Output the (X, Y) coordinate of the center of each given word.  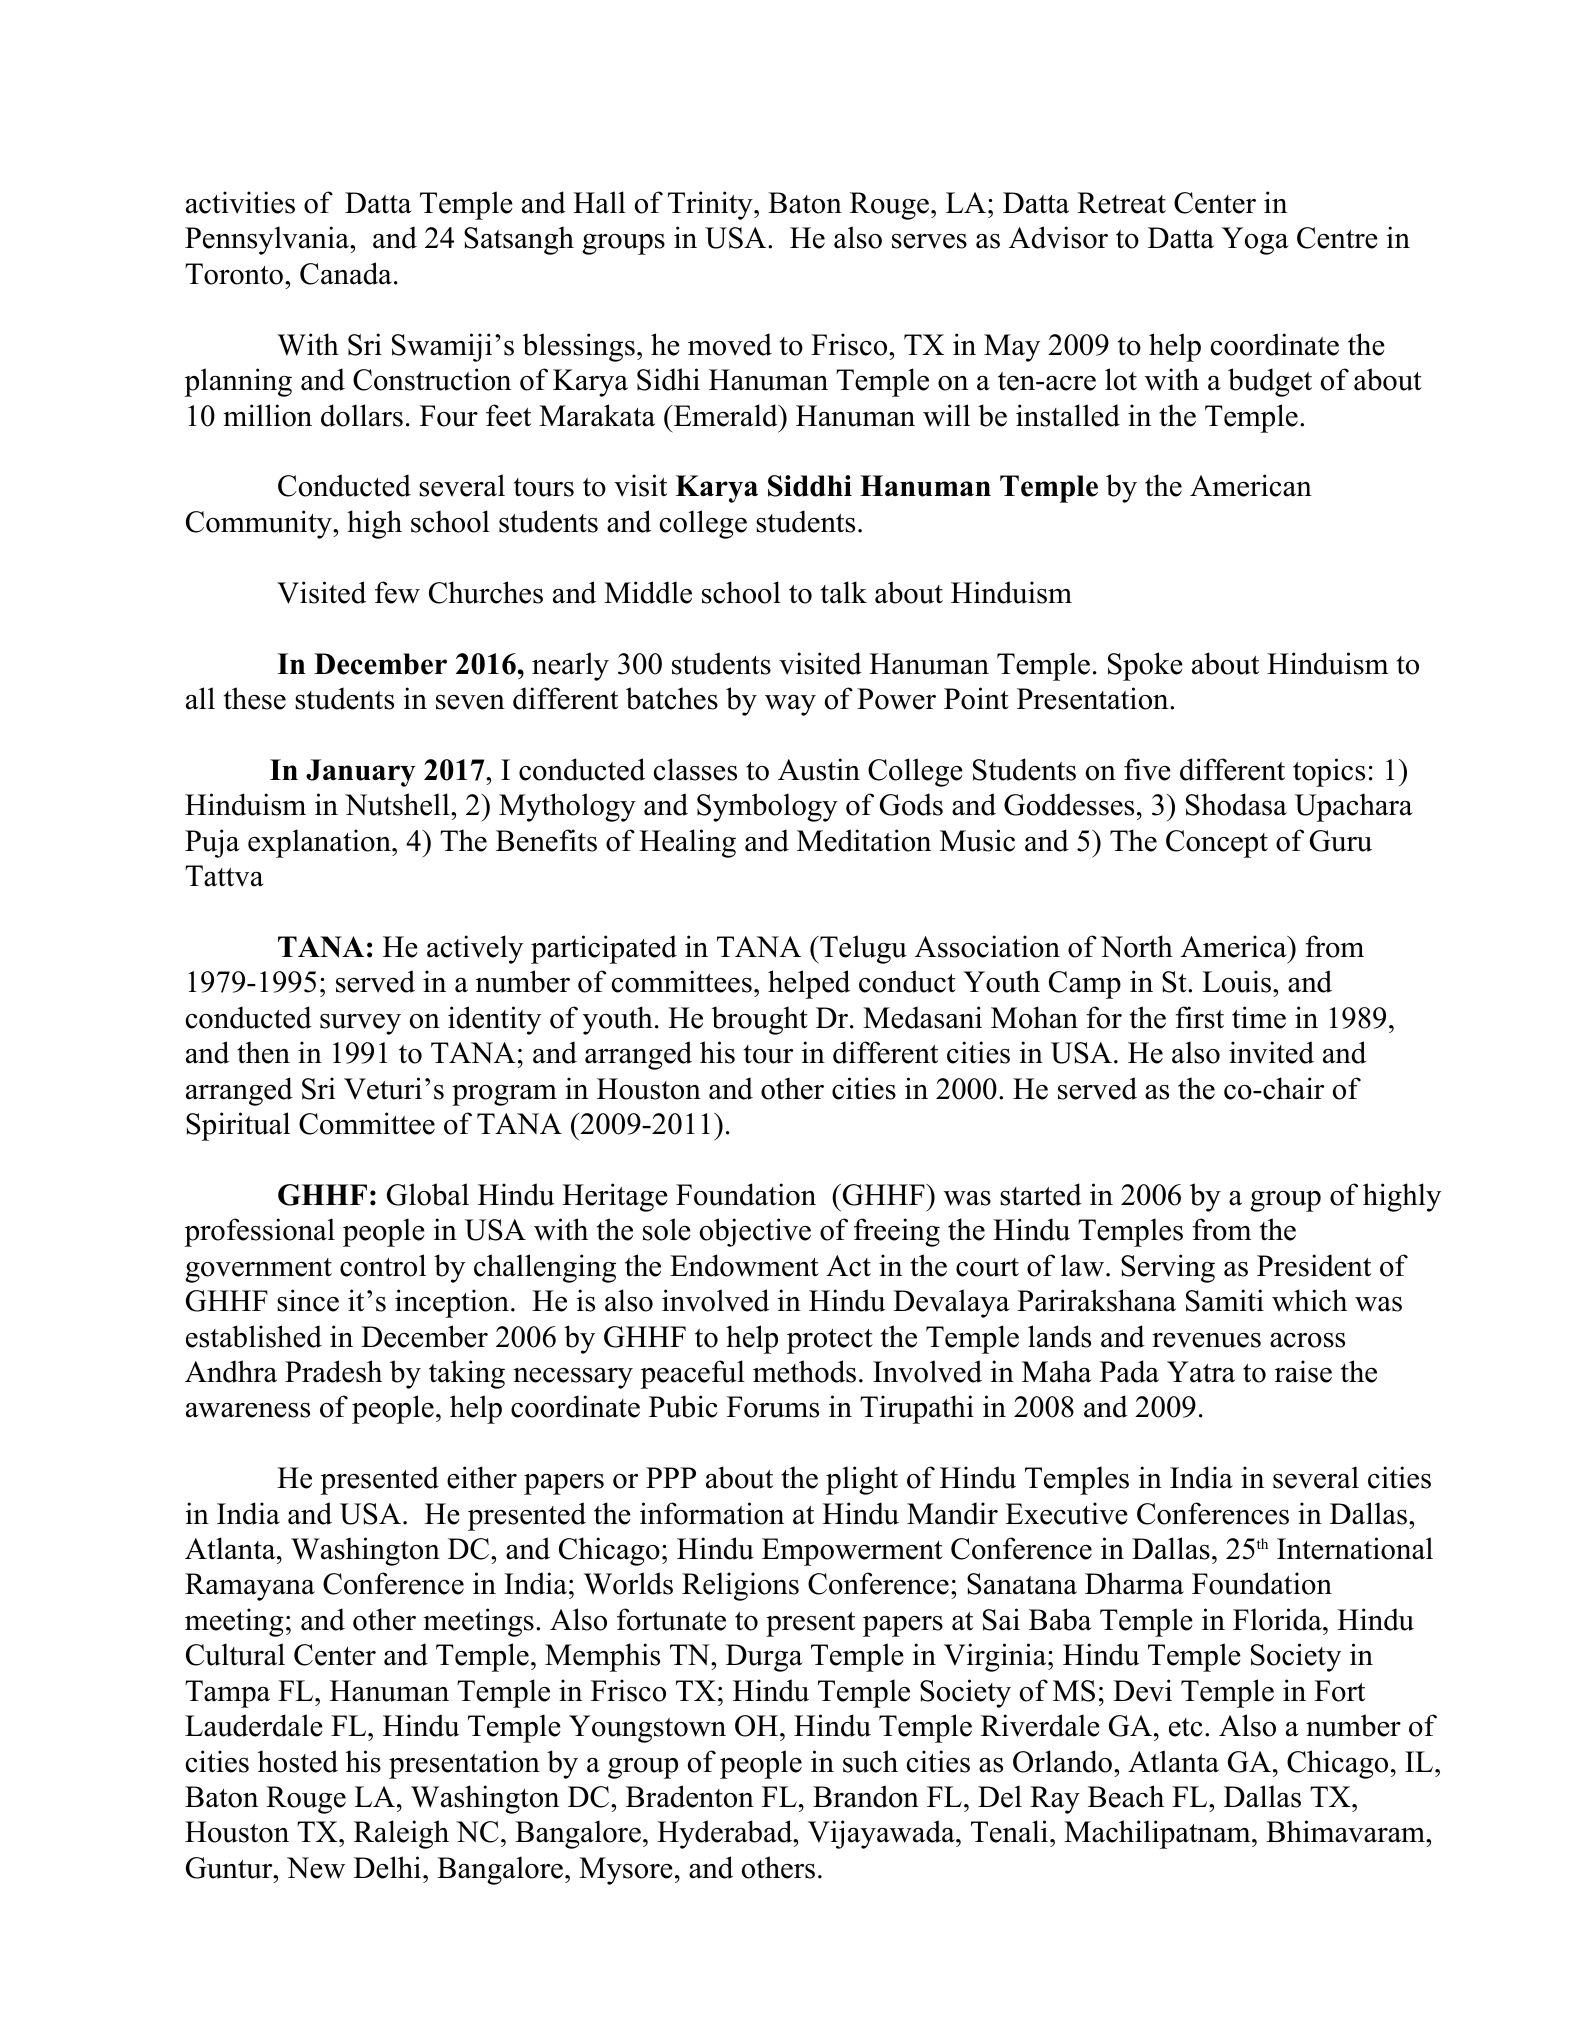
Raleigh (401, 1834)
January (361, 773)
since (308, 1300)
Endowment (744, 1265)
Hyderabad (725, 1834)
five (1147, 769)
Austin (819, 769)
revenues (1206, 1340)
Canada (346, 273)
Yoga (1255, 241)
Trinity (710, 205)
